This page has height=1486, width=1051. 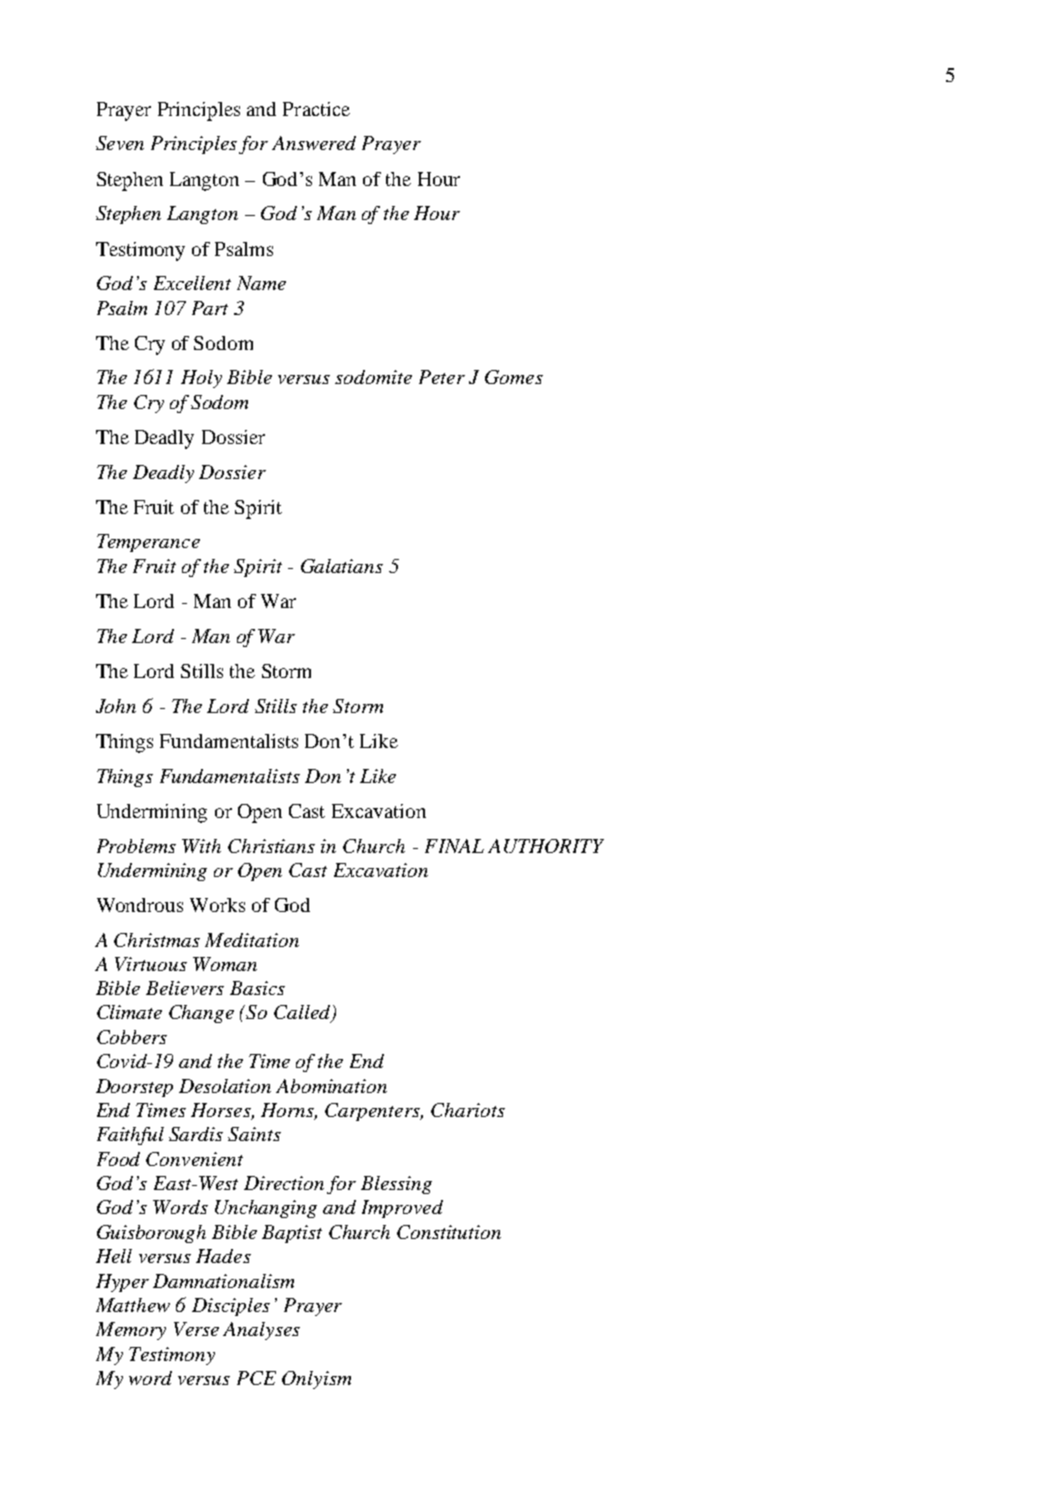 I want to click on Verse, so click(x=196, y=1329).
